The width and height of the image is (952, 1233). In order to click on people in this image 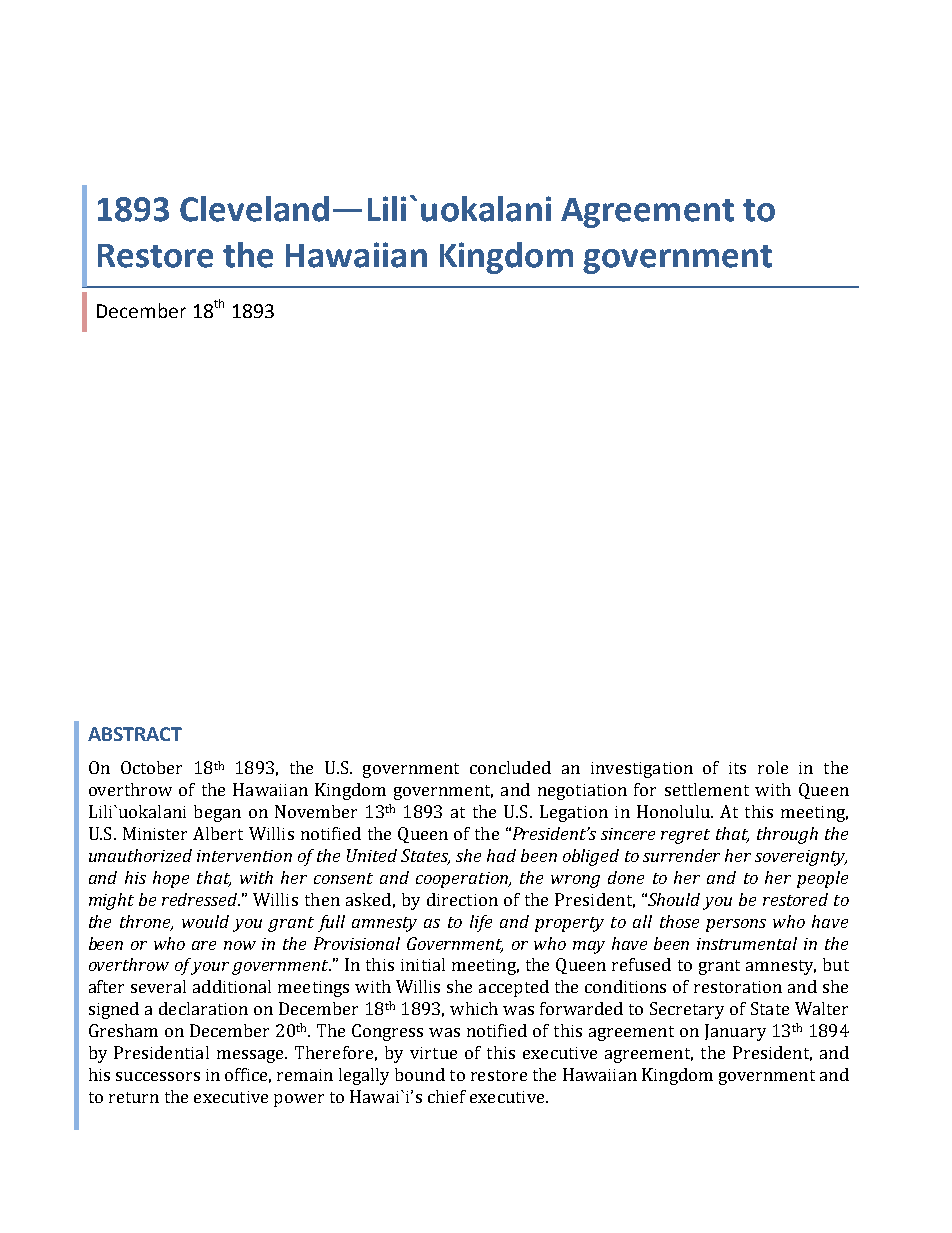, I will do `click(822, 879)`.
